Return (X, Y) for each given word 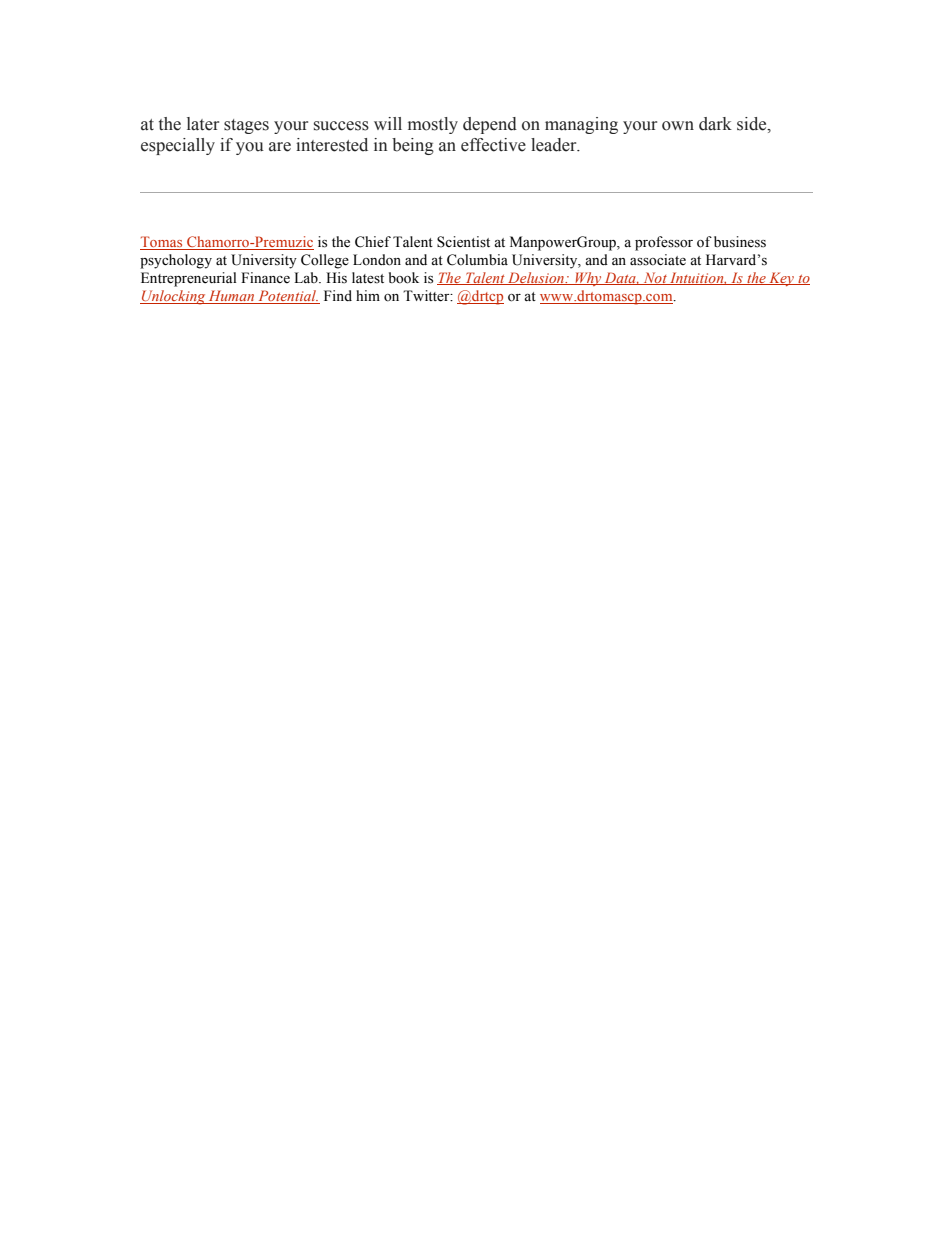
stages (246, 126)
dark (715, 124)
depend (490, 125)
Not (655, 278)
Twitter (427, 296)
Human (232, 297)
